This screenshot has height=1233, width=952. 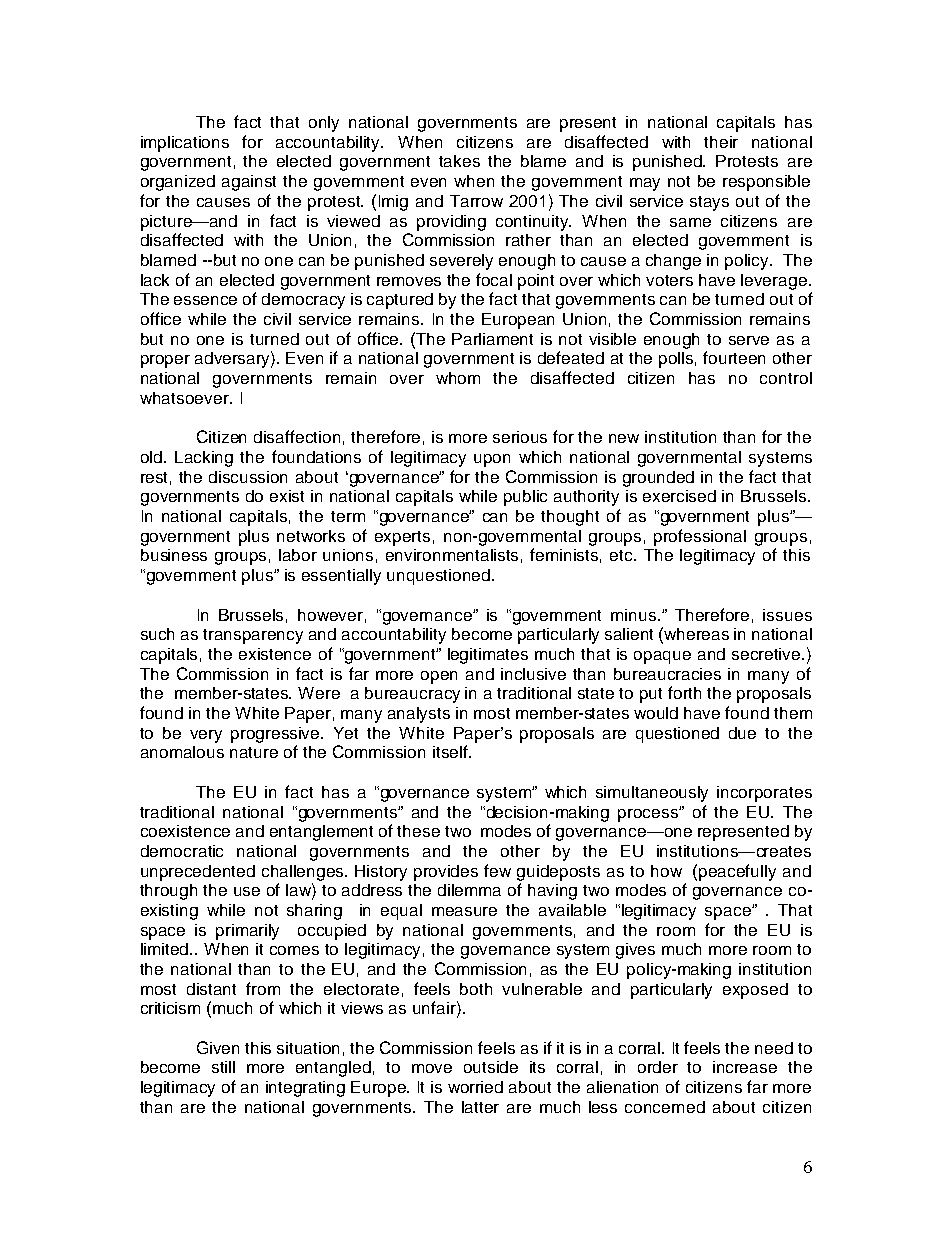 I want to click on transparency, so click(x=253, y=636).
